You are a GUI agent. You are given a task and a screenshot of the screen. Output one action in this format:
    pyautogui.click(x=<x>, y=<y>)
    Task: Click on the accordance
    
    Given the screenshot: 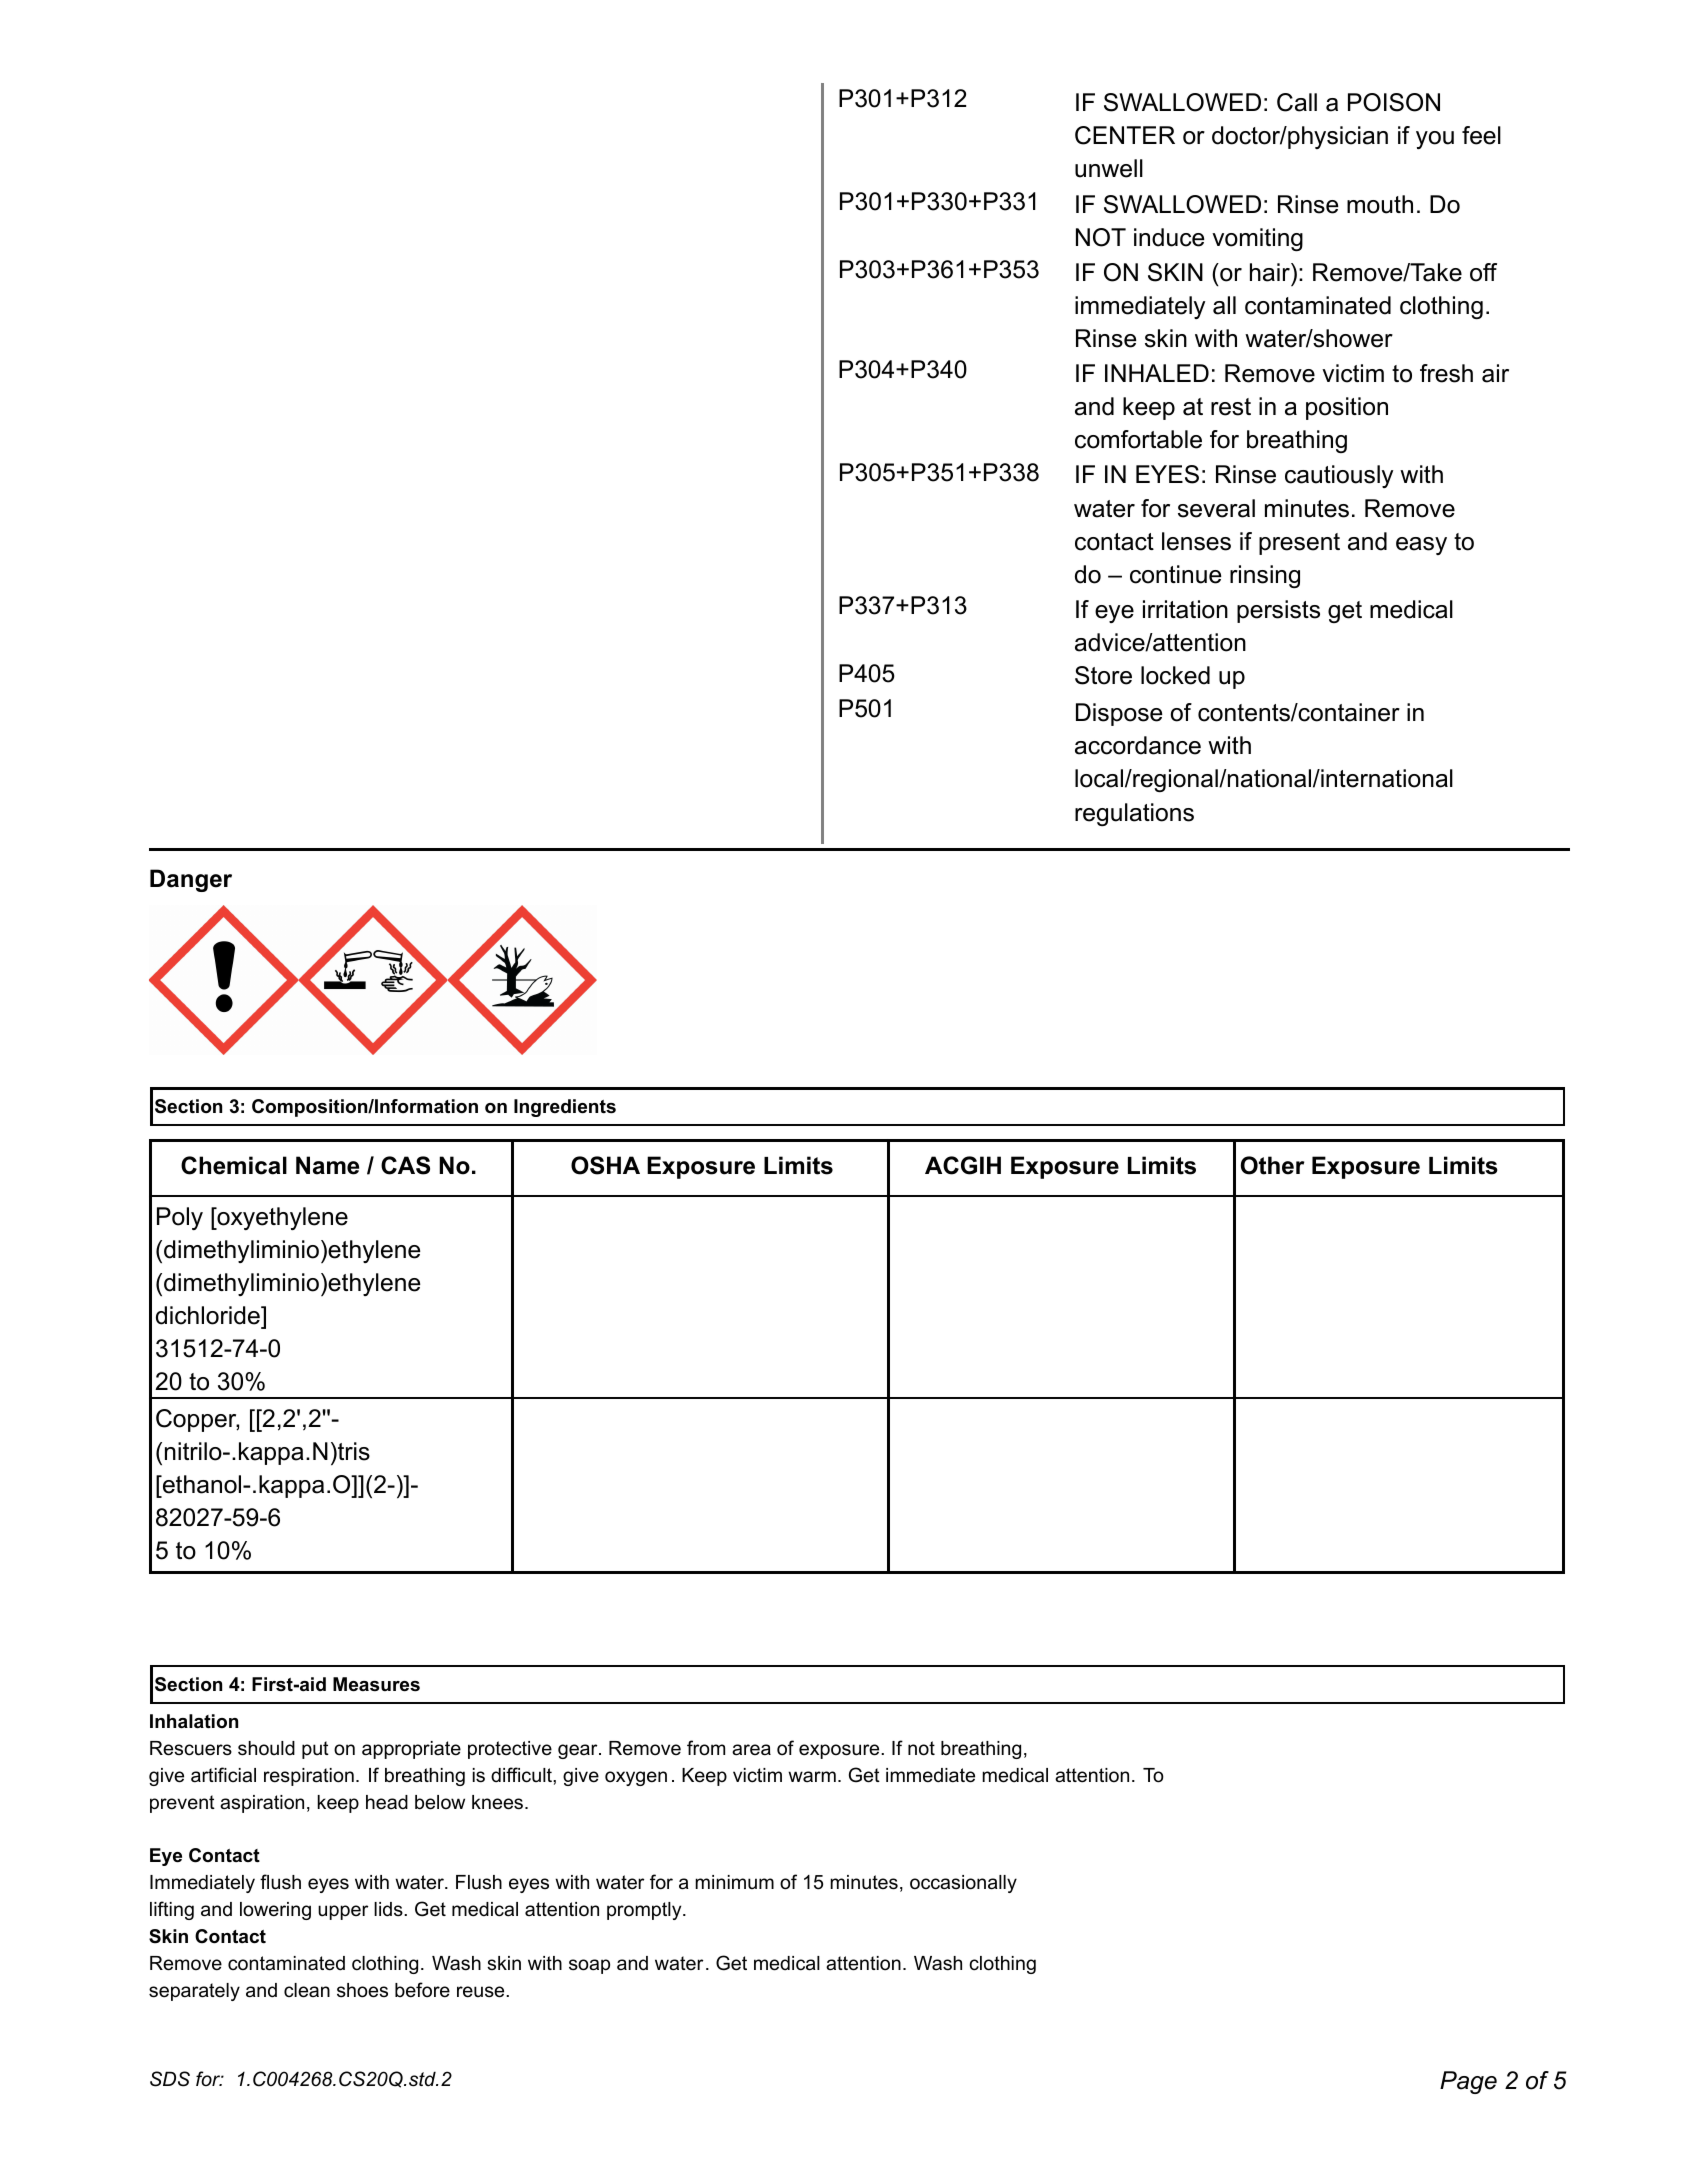 What is the action you would take?
    pyautogui.click(x=1138, y=745)
